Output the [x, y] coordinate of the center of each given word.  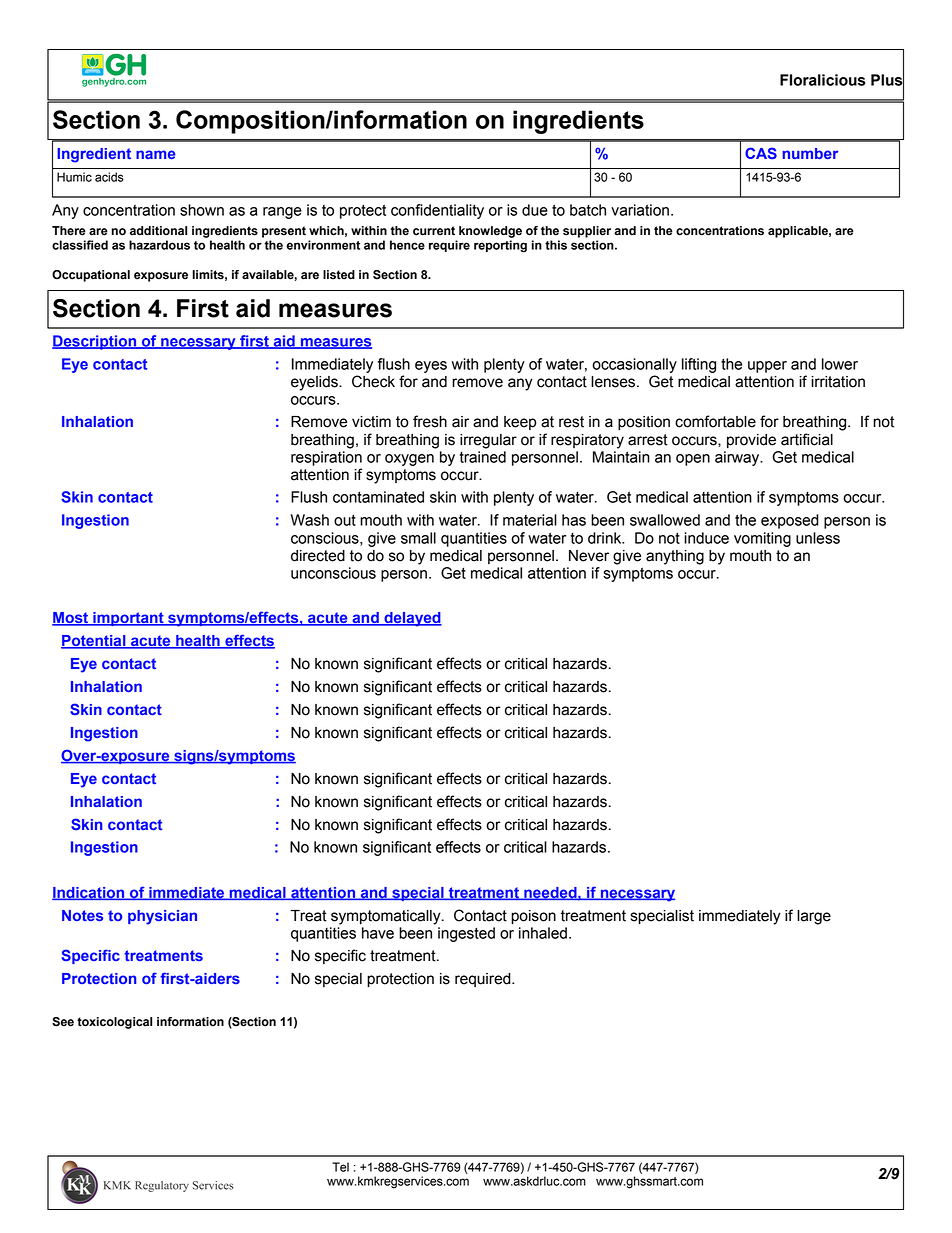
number [810, 153]
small [418, 538]
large [814, 917]
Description [95, 342]
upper [767, 367]
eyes [431, 367]
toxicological [114, 1023]
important [128, 619]
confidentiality [437, 211]
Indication [89, 893]
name [156, 154]
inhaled [543, 933]
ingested [466, 934]
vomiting [762, 539]
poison [533, 917]
